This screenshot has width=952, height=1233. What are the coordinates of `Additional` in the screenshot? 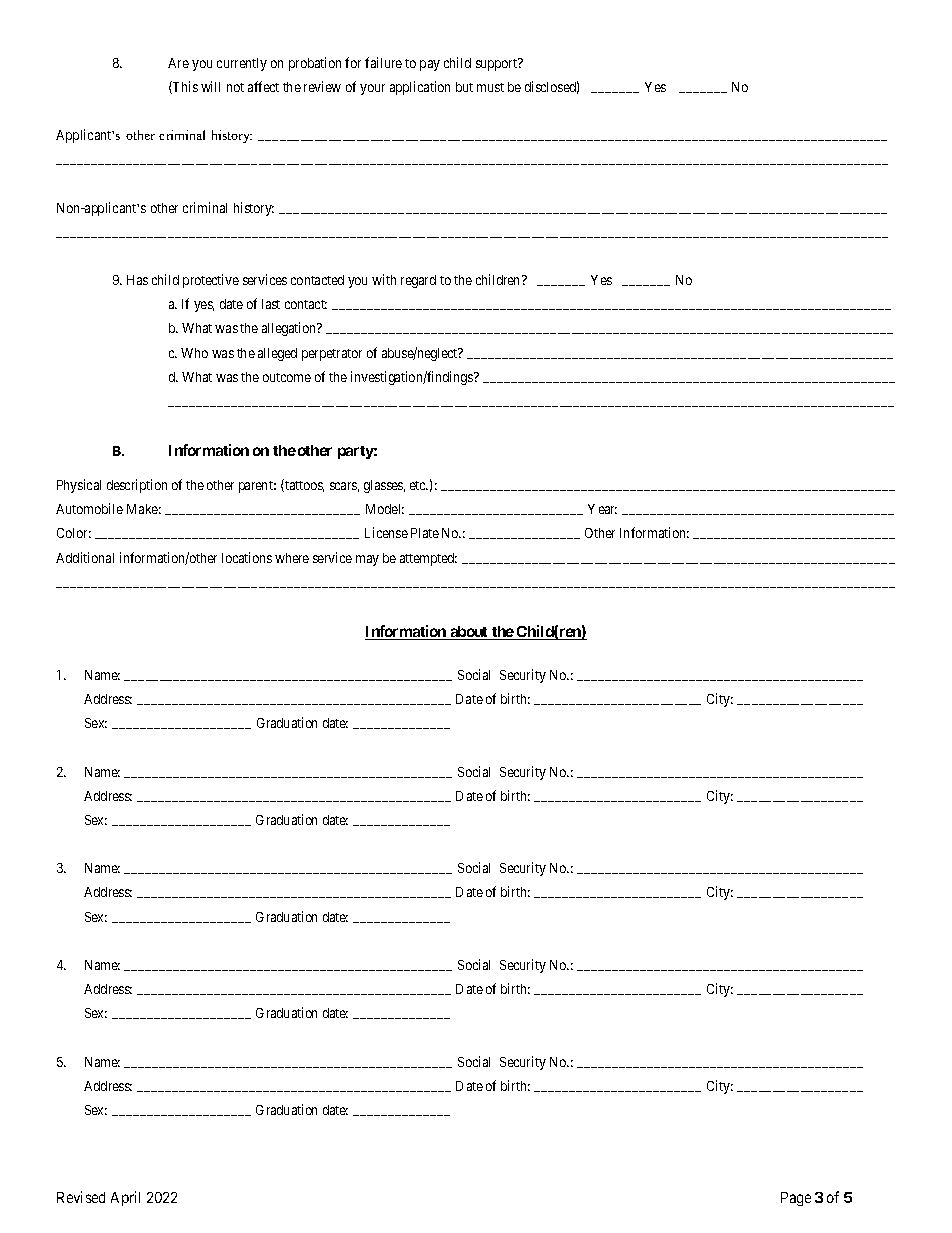 It's located at (85, 557).
